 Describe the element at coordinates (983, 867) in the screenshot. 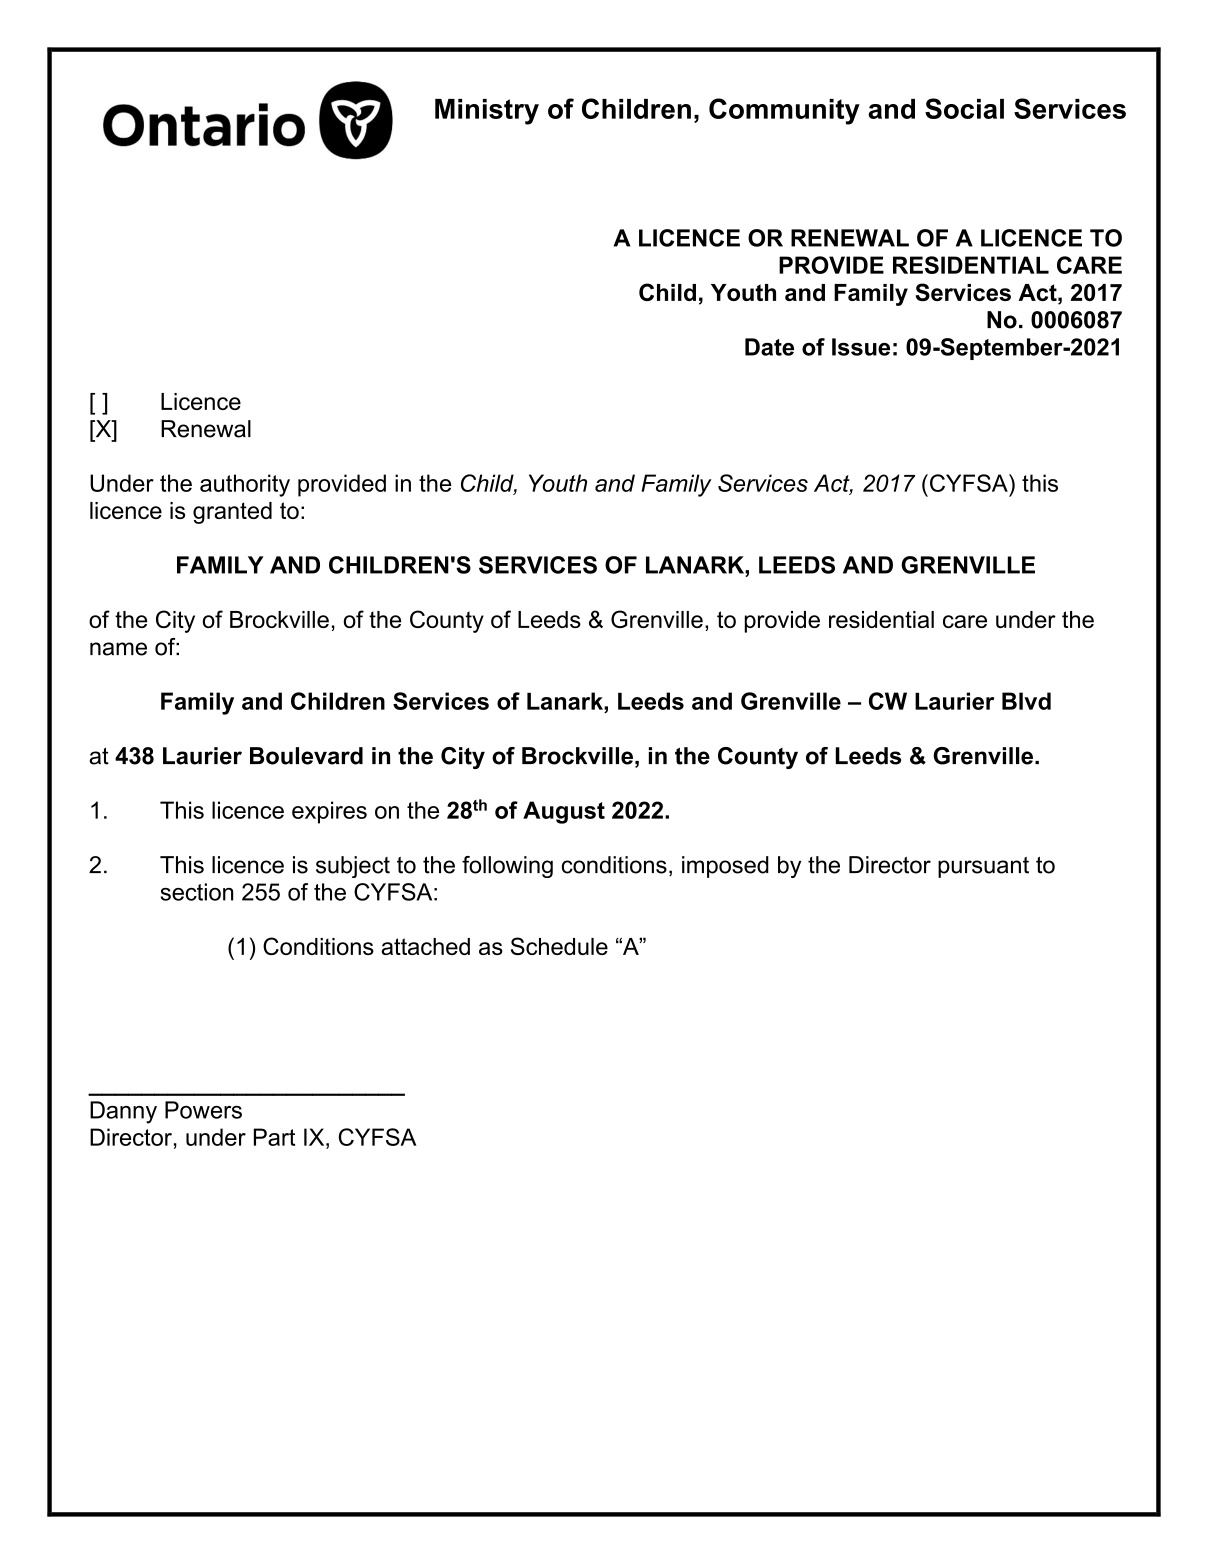

I see `pursuant` at that location.
